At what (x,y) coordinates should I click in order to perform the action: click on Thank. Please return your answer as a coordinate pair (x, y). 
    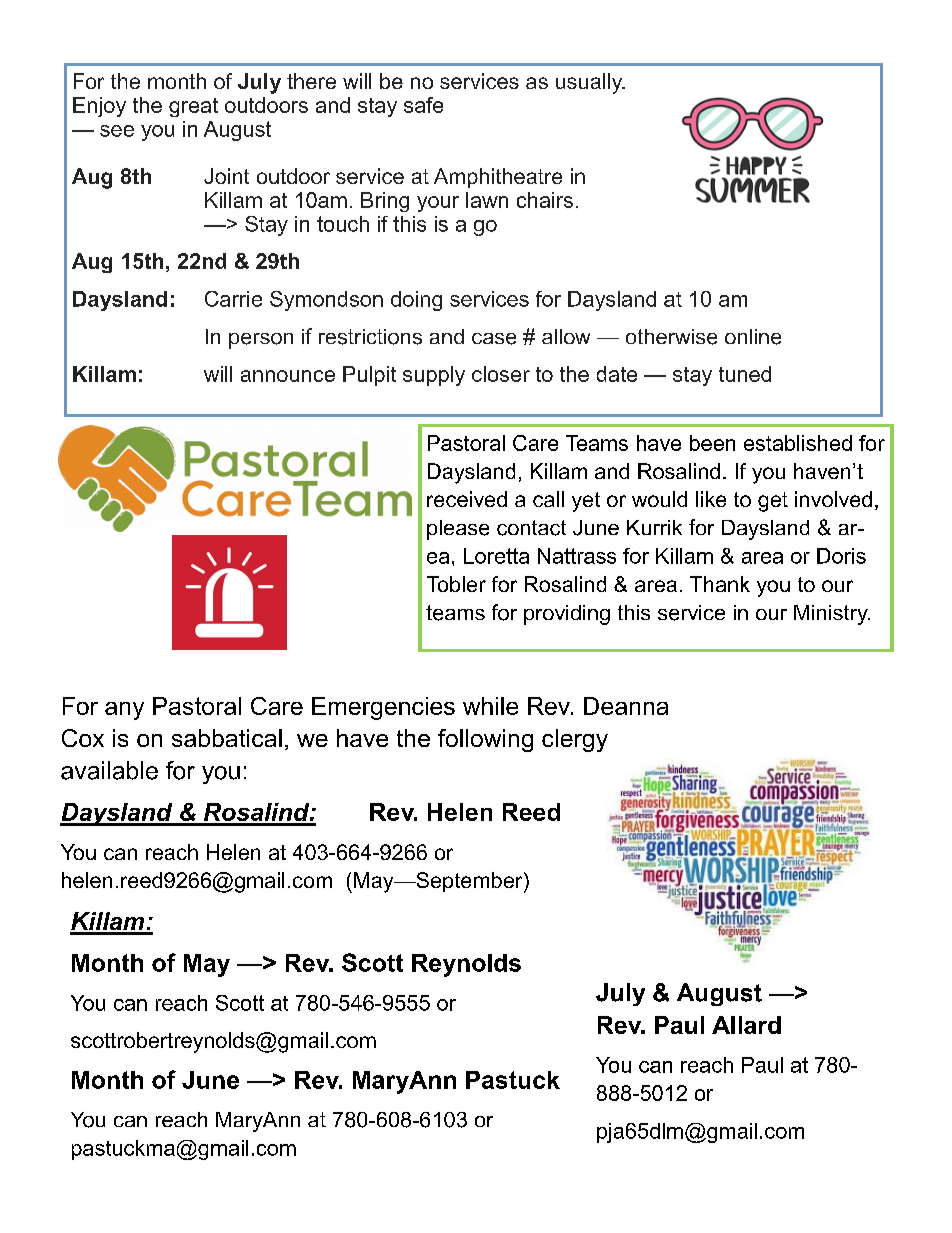
    Looking at the image, I should click on (720, 584).
